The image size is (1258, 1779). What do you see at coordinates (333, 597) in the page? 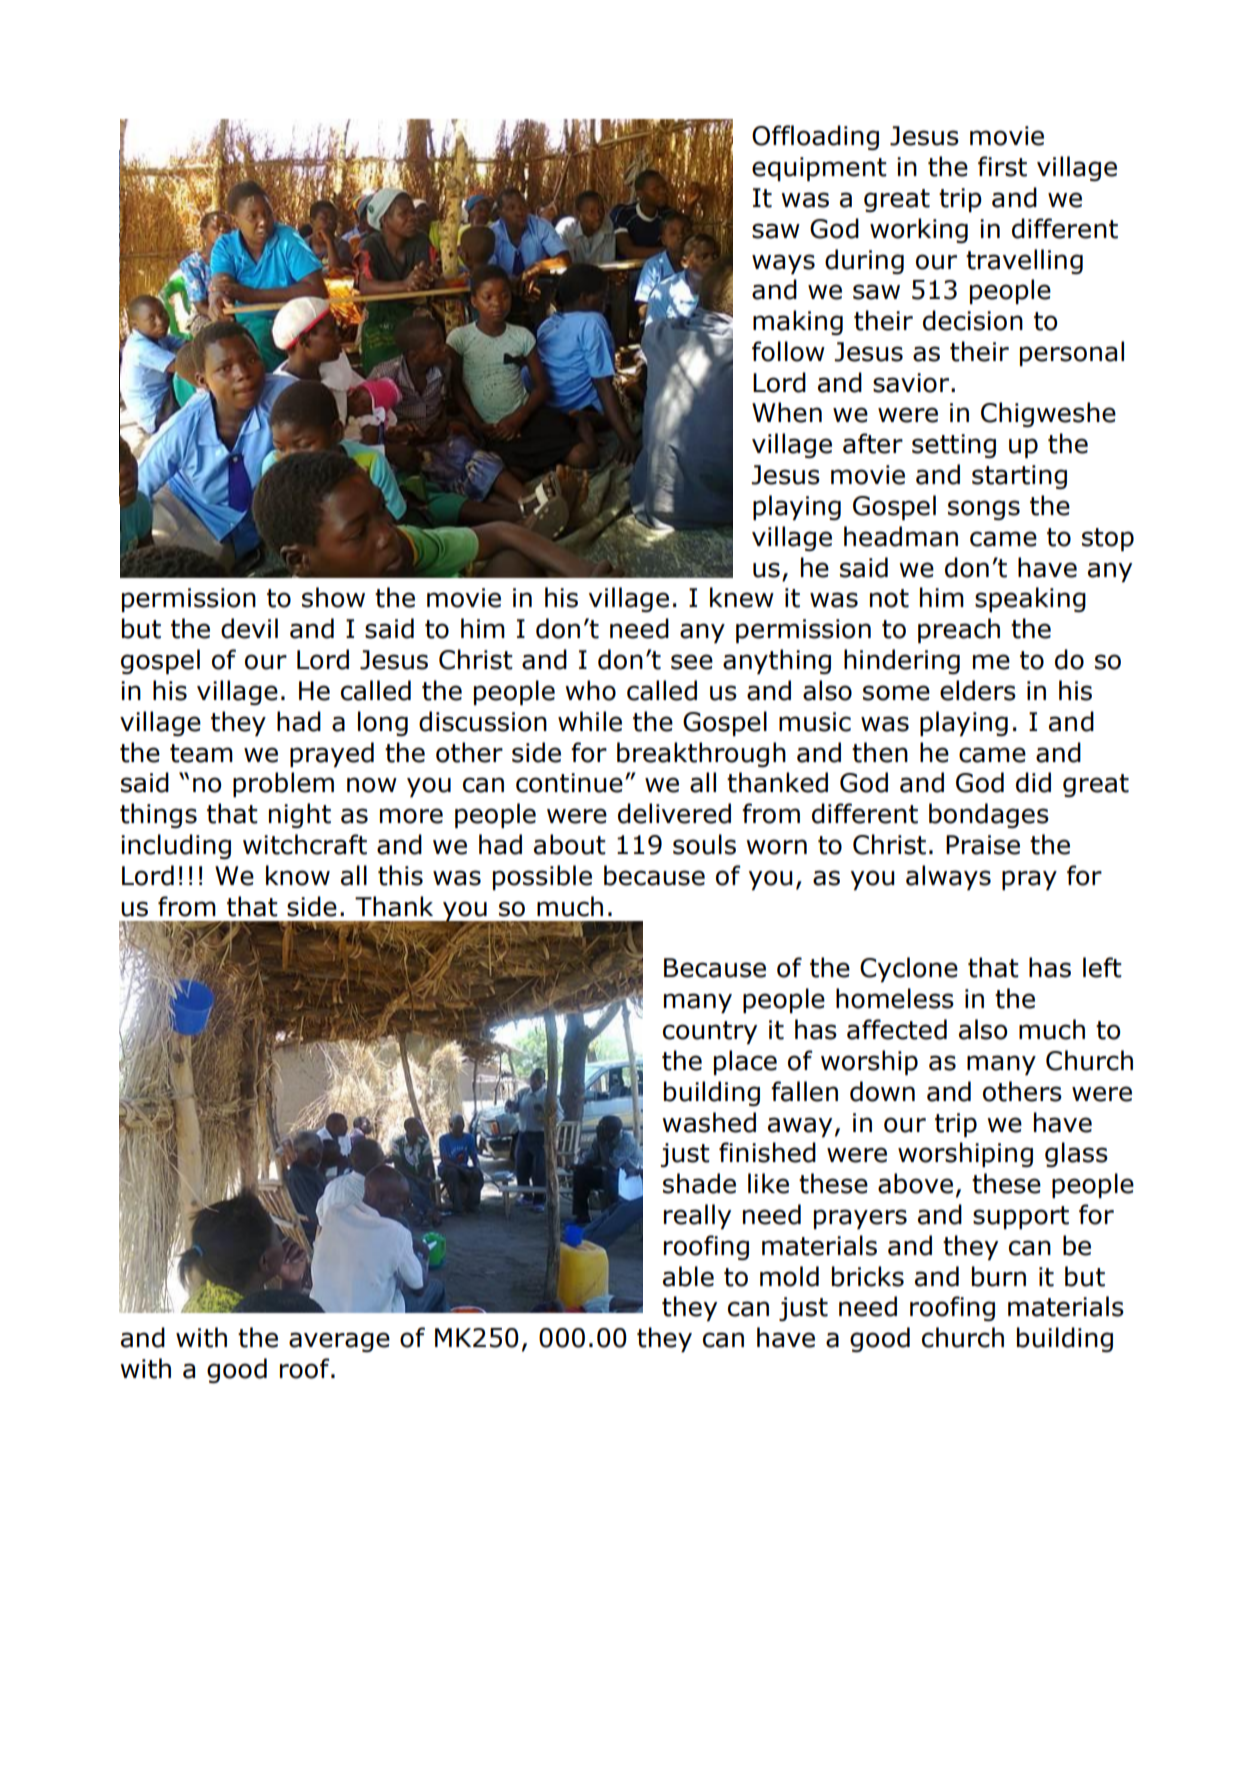
I see `show` at bounding box center [333, 597].
